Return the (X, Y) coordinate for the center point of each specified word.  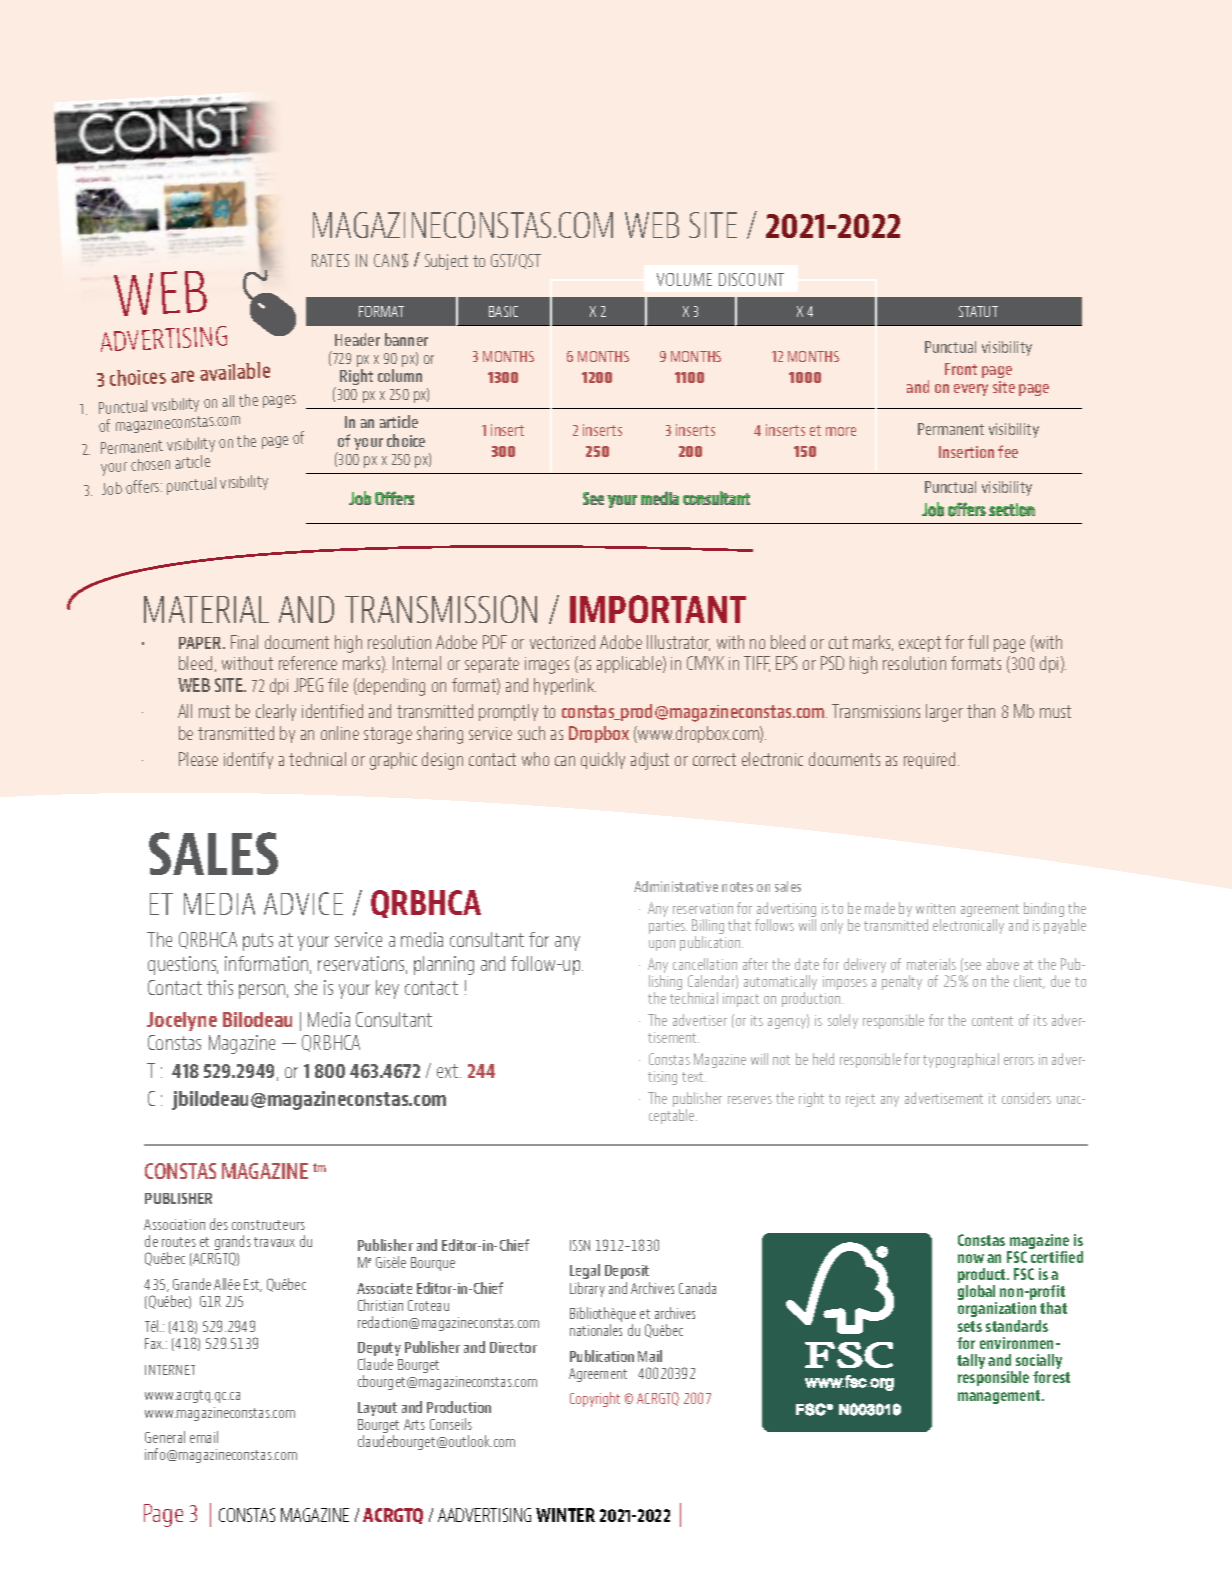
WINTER (565, 1515)
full (978, 642)
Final (244, 642)
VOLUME (684, 279)
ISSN (580, 1245)
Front (961, 369)
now (971, 1258)
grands (233, 1244)
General (165, 1437)
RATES (330, 260)
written (935, 908)
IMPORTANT (658, 609)
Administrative (676, 886)
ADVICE (303, 903)
